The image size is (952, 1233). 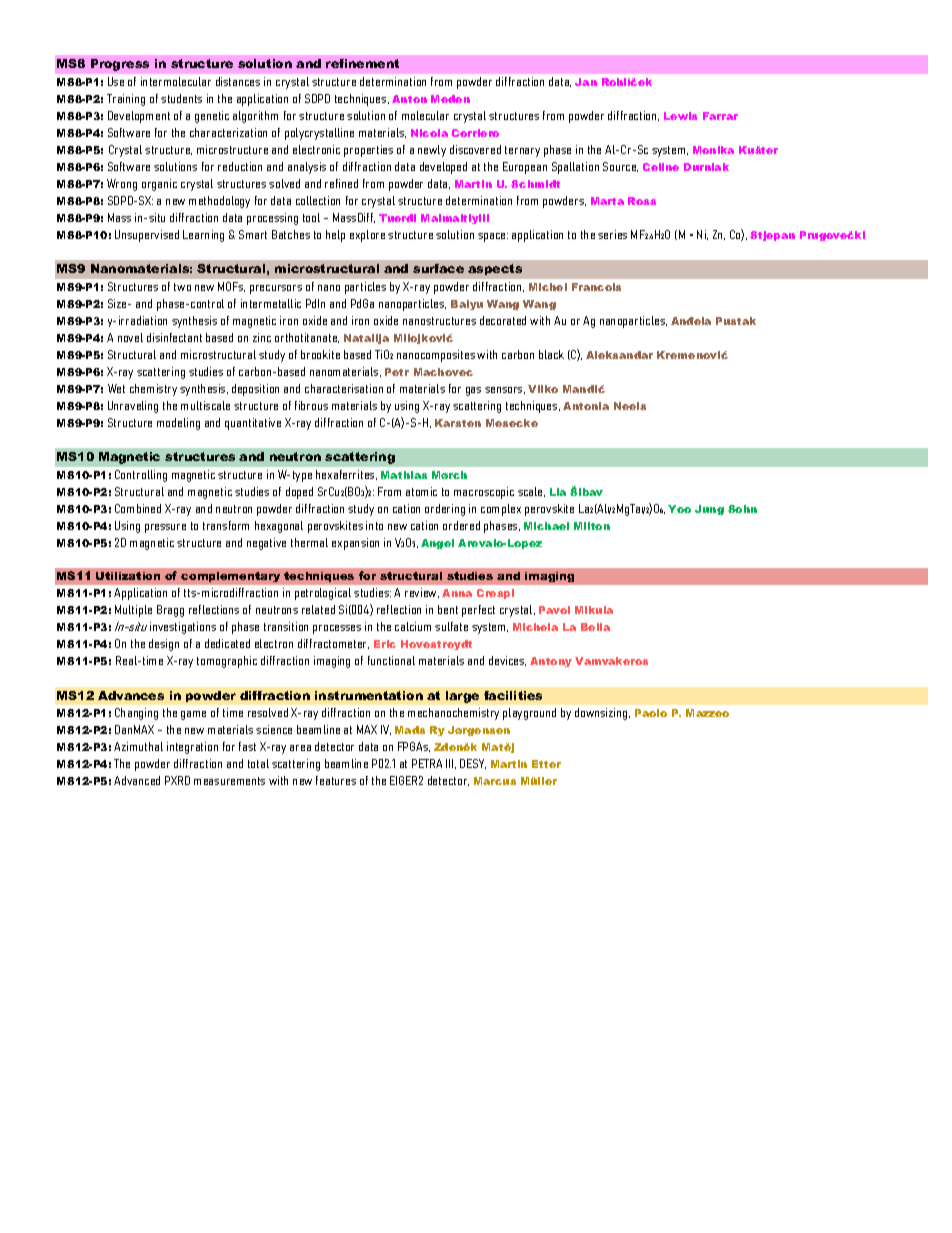 What do you see at coordinates (181, 98) in the screenshot?
I see `students` at bounding box center [181, 98].
